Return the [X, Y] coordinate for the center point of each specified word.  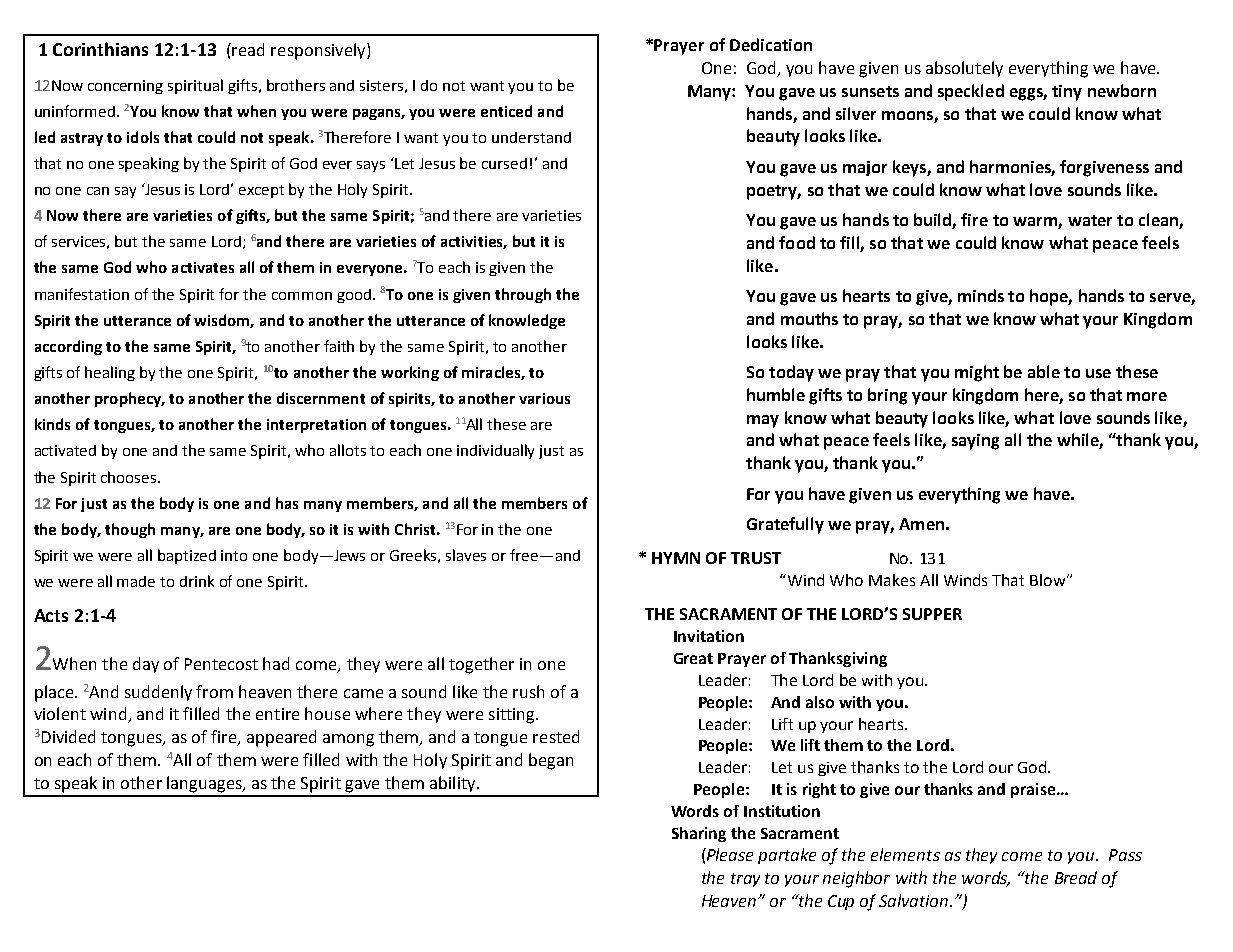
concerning [125, 87]
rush [528, 691]
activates [203, 267]
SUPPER [932, 614]
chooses [130, 477]
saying [975, 442]
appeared [281, 738]
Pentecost [221, 664]
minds [981, 295]
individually [495, 451]
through [523, 295]
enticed [506, 111]
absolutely [964, 69]
